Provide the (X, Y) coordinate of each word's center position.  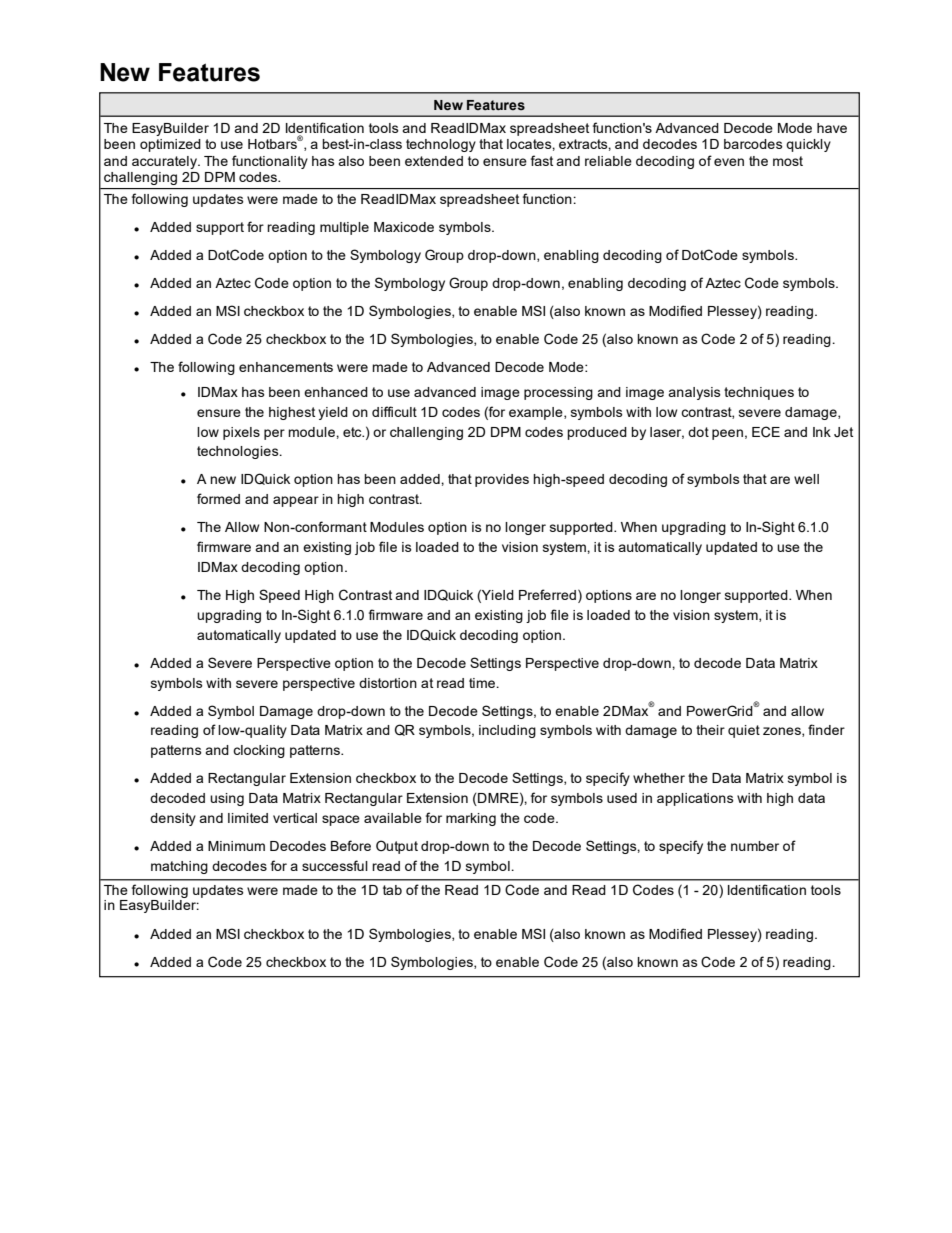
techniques (759, 393)
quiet (744, 731)
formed (218, 498)
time (483, 683)
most (788, 161)
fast (542, 160)
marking (471, 819)
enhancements (286, 367)
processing (558, 393)
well (806, 479)
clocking (259, 751)
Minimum (236, 846)
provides (502, 480)
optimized (170, 145)
